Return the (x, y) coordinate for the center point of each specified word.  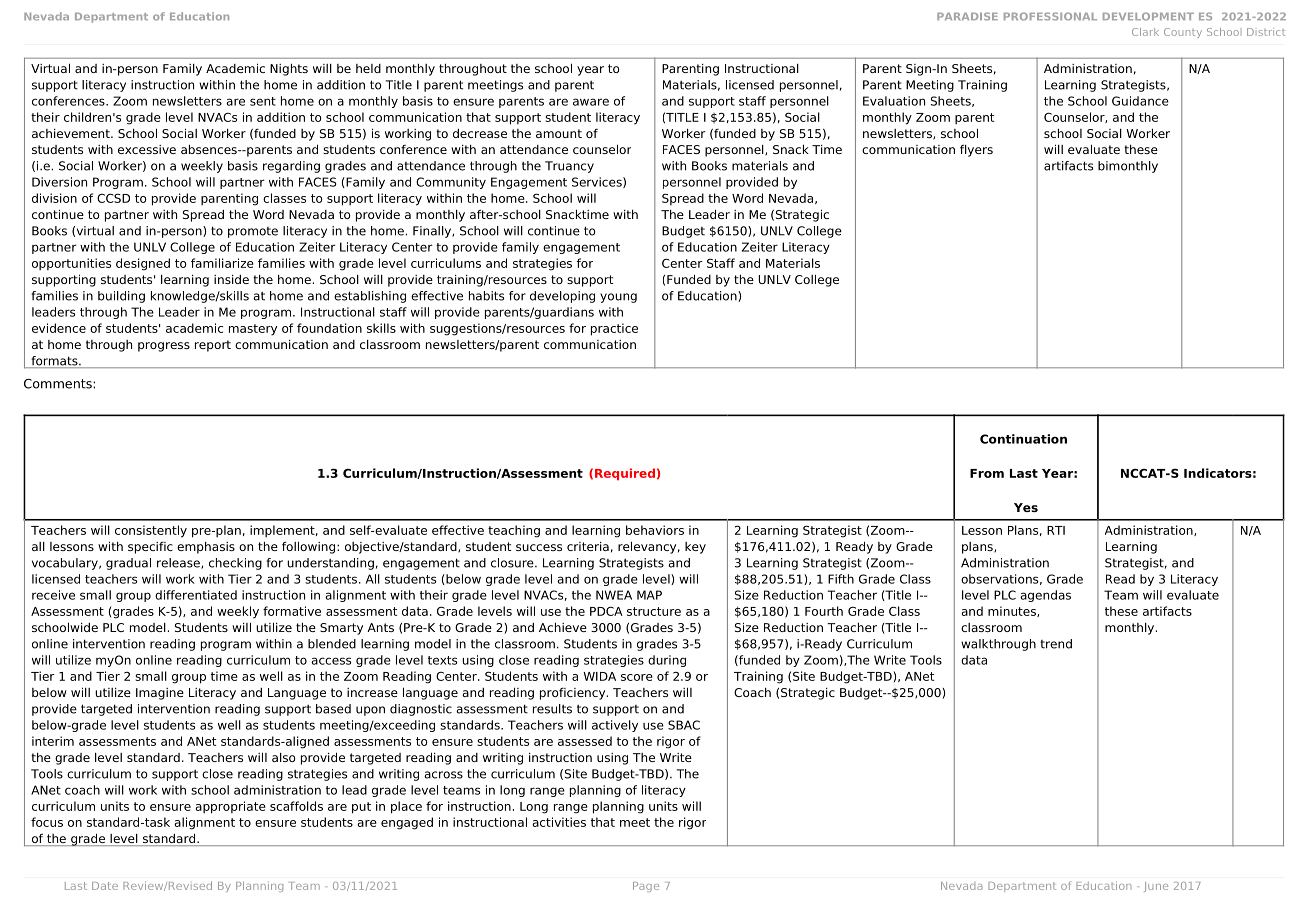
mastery (253, 330)
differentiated (196, 595)
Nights (289, 69)
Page (646, 887)
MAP (649, 595)
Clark (1145, 32)
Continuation (1023, 439)
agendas (1045, 596)
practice (614, 329)
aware (591, 102)
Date (105, 886)
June (1156, 887)
